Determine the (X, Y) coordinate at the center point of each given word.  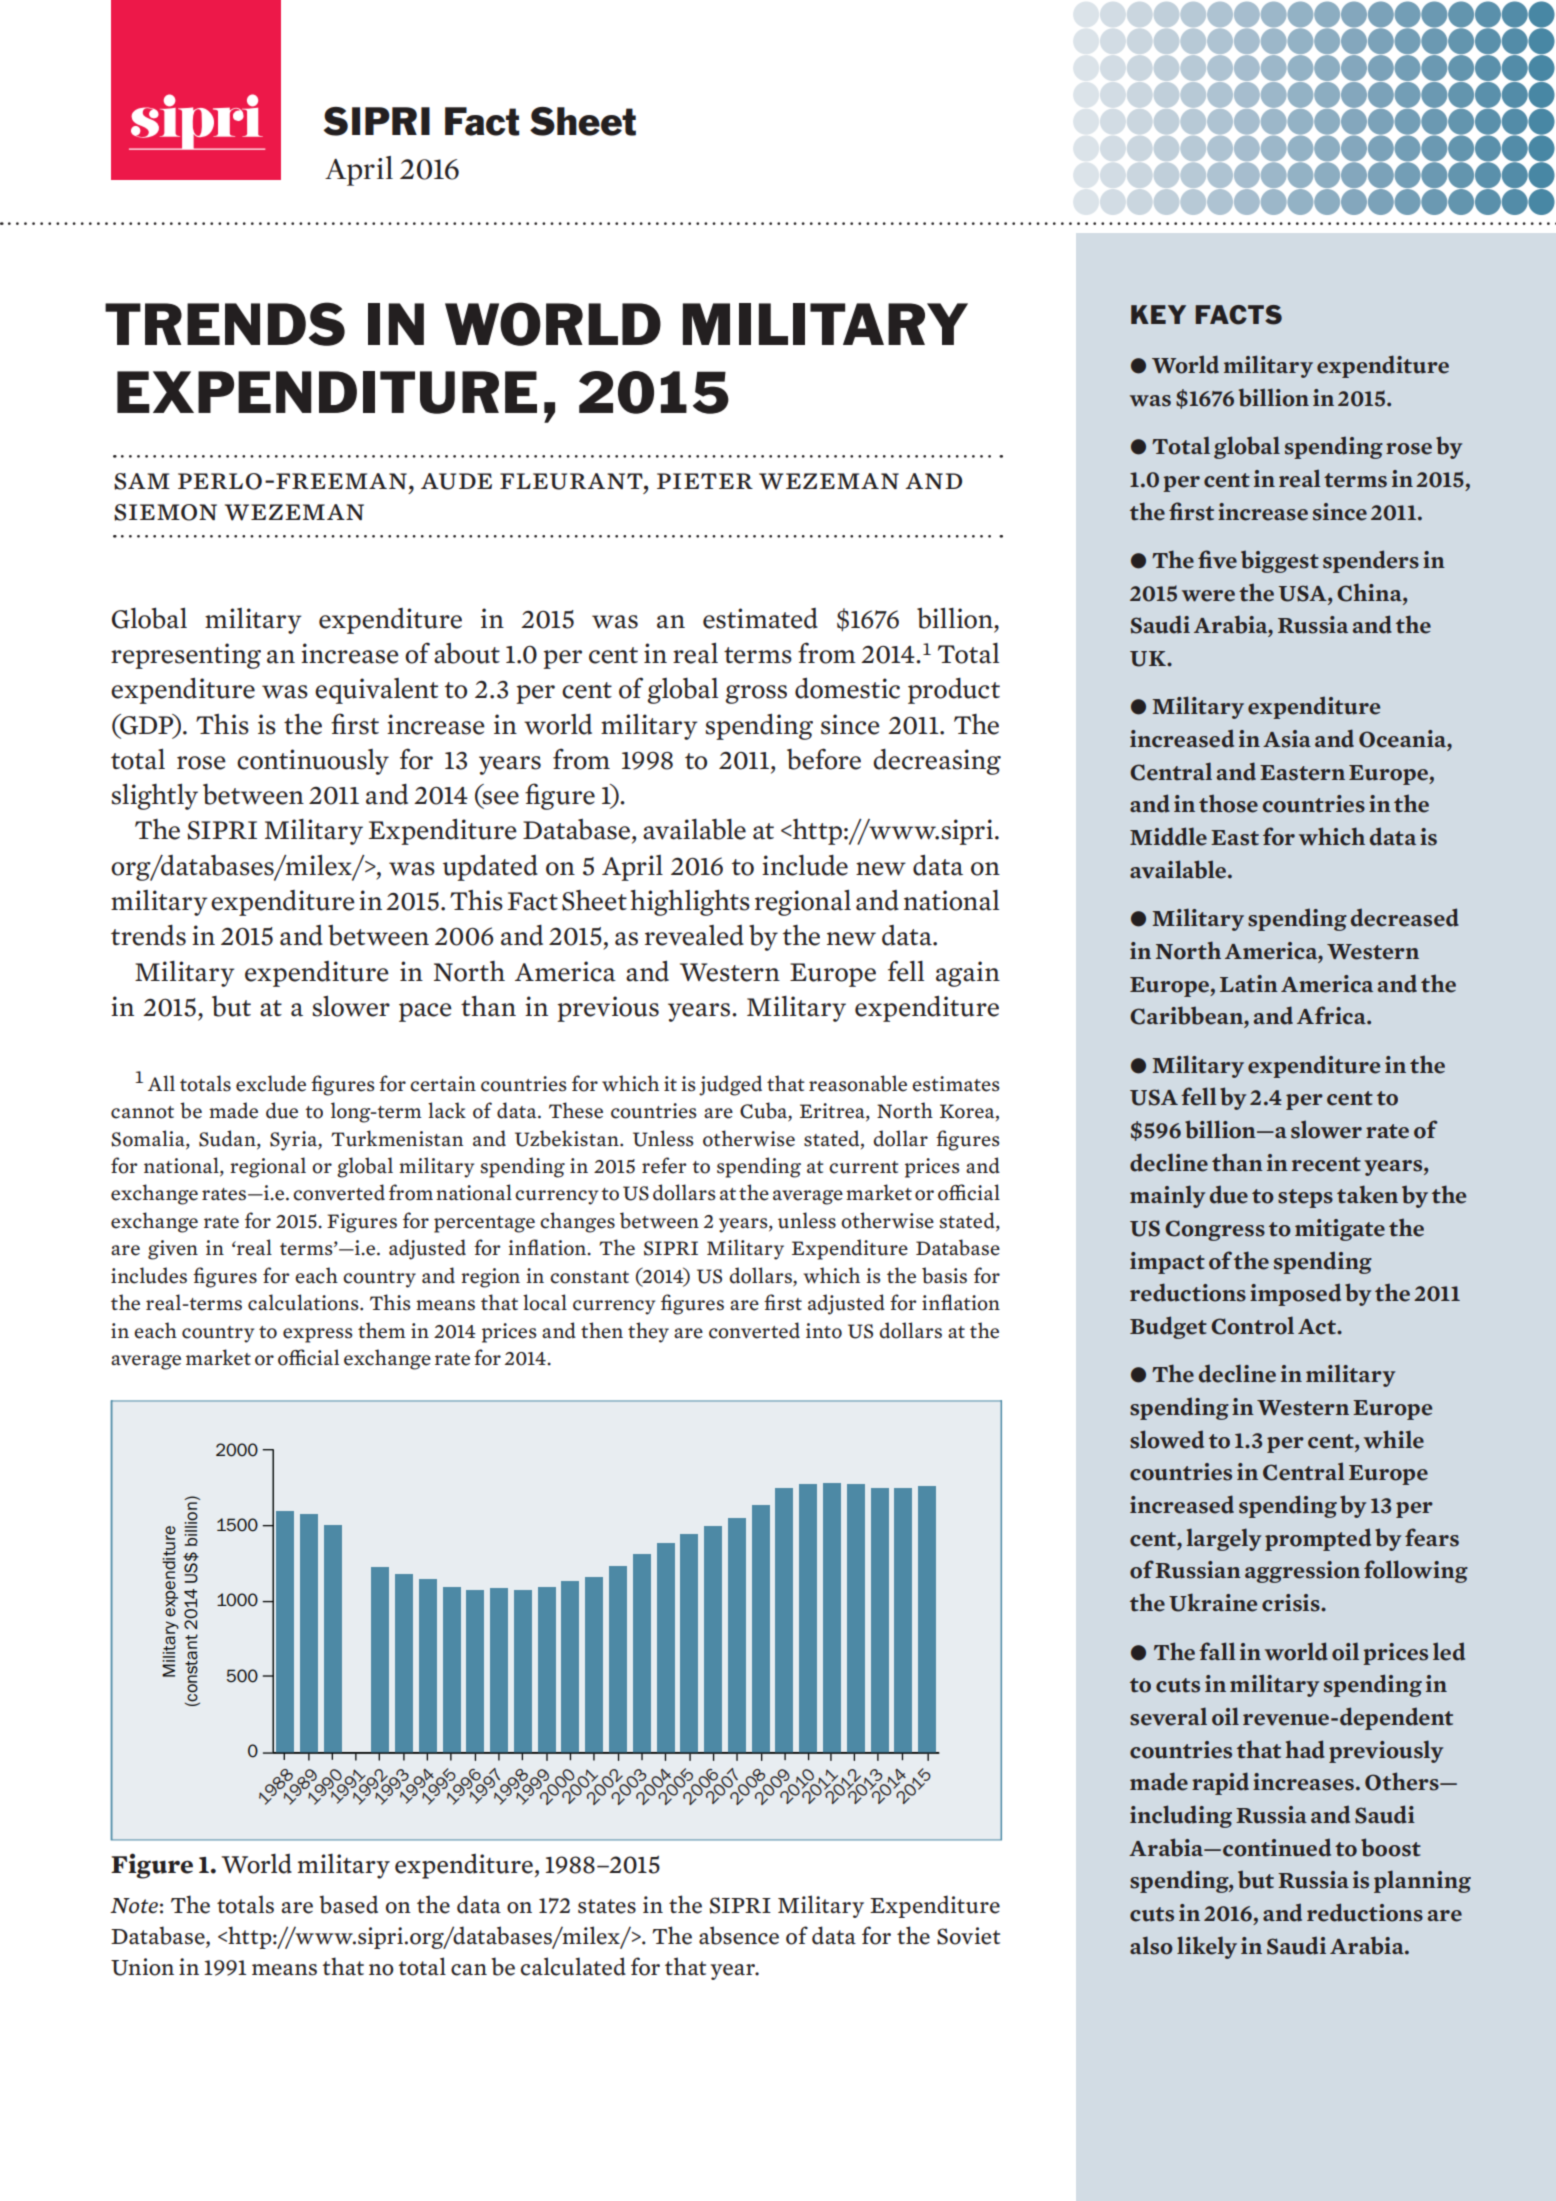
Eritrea (833, 1112)
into (824, 1331)
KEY (1158, 314)
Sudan (228, 1138)
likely (1207, 1947)
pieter (705, 481)
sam (142, 481)
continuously (313, 762)
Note (134, 1906)
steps (1305, 1198)
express (318, 1335)
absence (739, 1935)
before (824, 759)
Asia (1287, 739)
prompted (1318, 1539)
